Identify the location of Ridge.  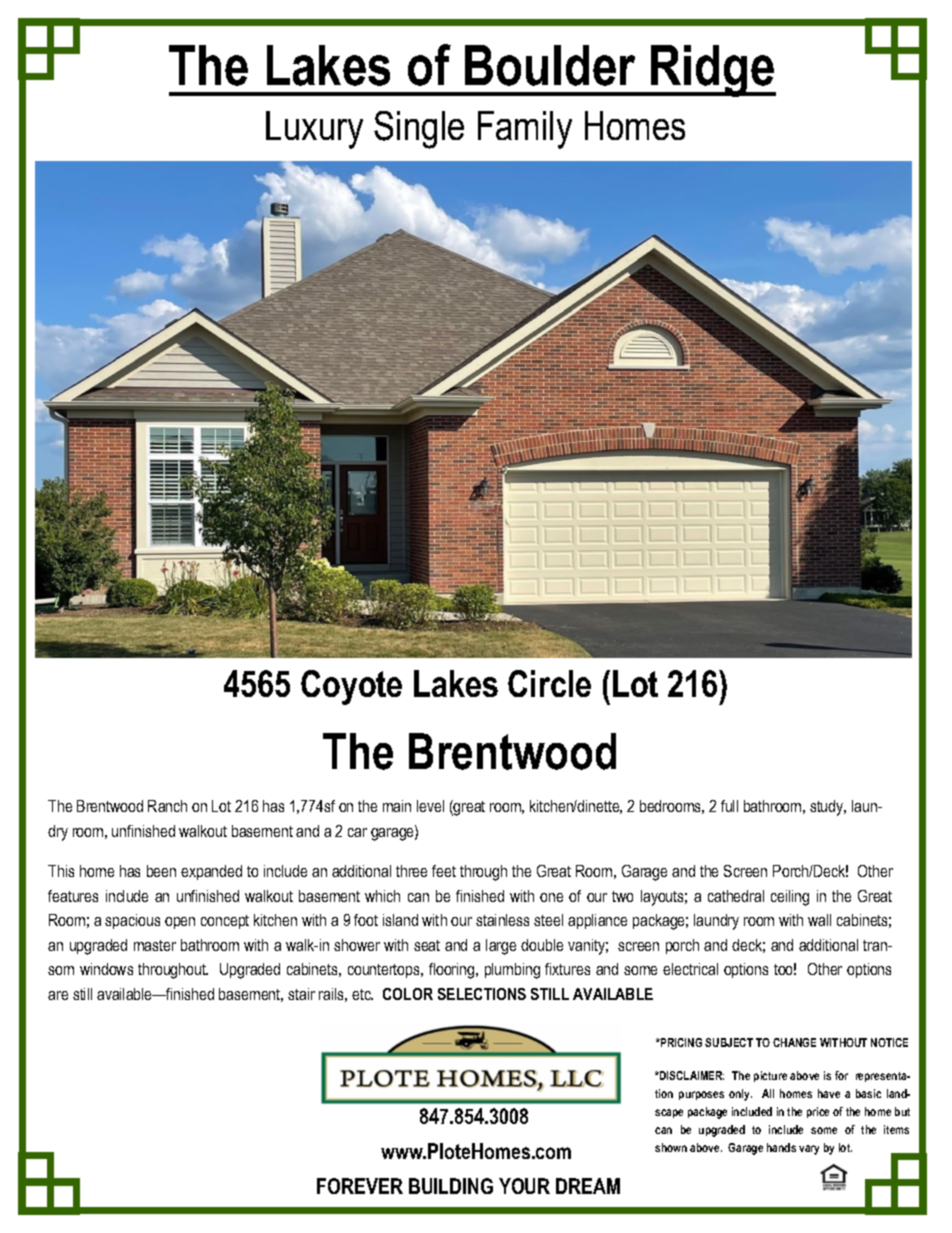
(712, 71).
